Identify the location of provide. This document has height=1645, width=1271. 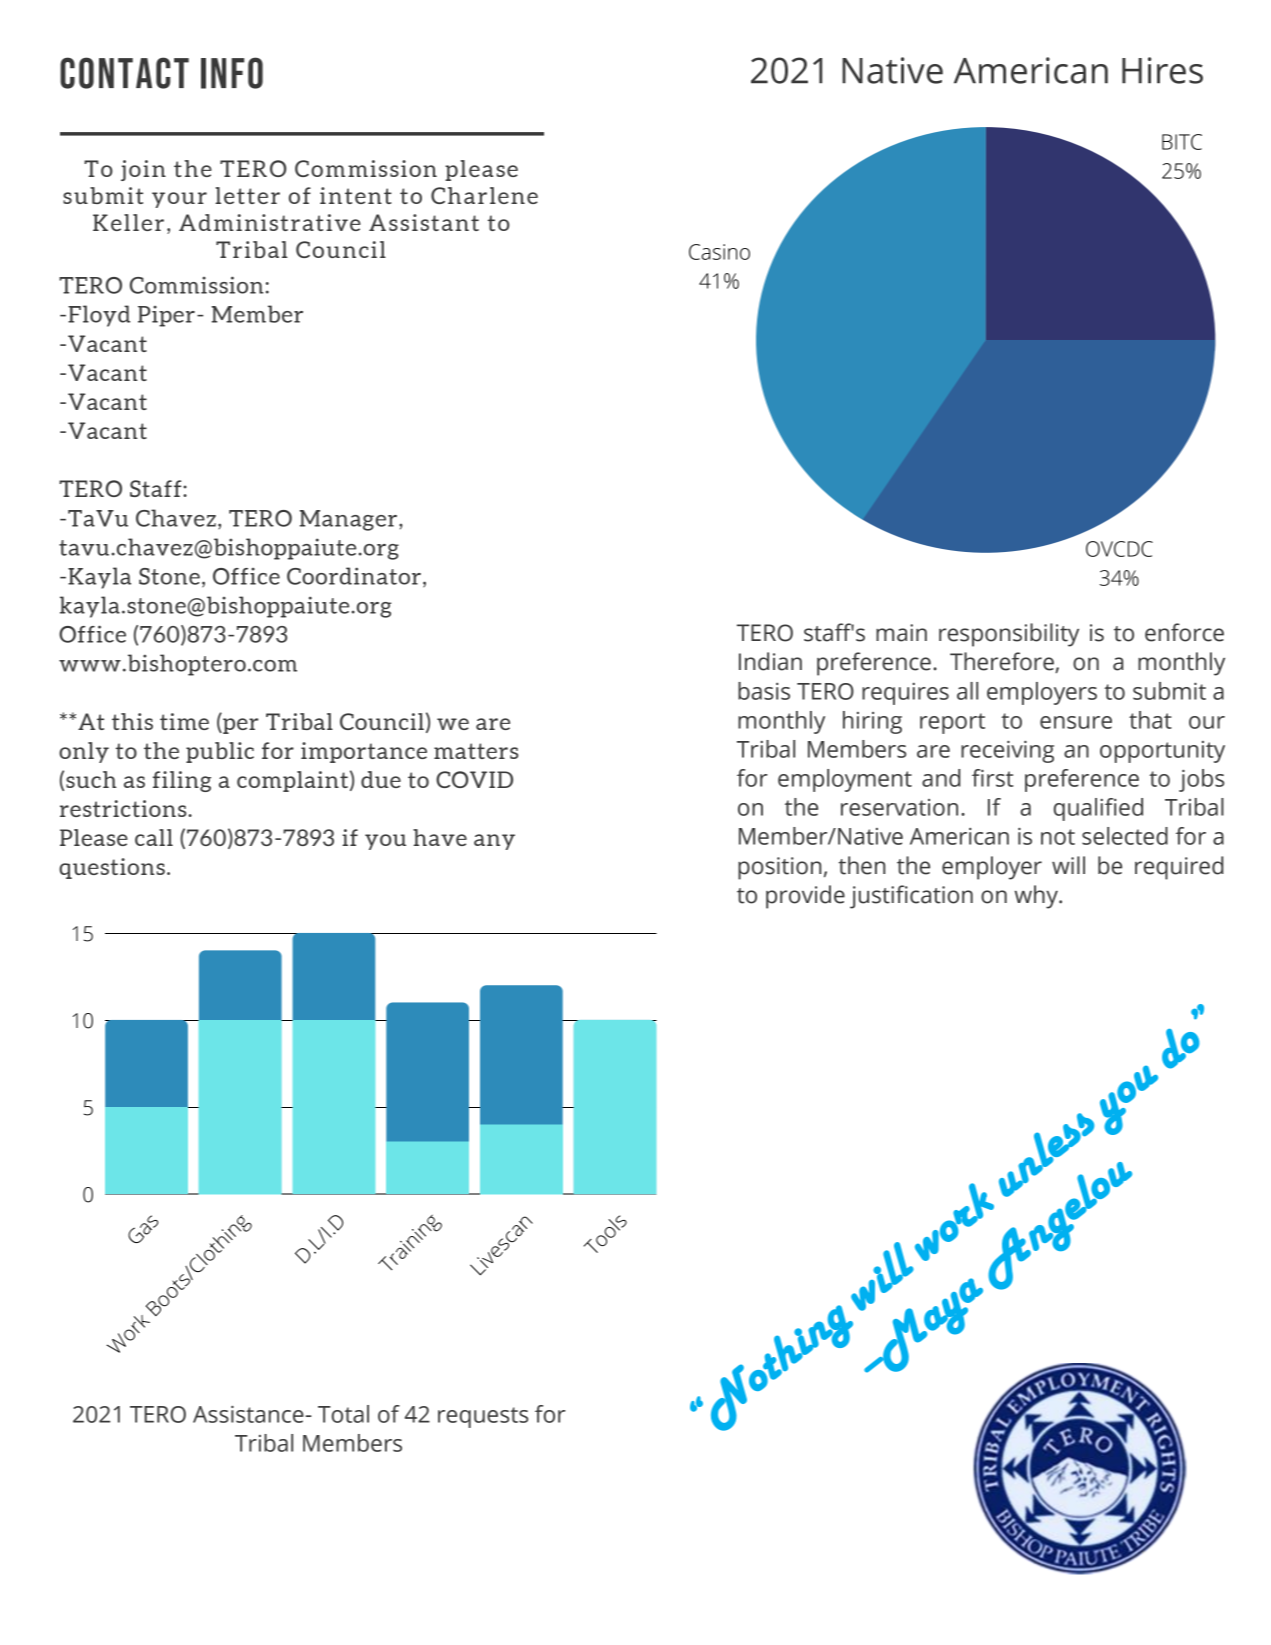
(805, 897).
